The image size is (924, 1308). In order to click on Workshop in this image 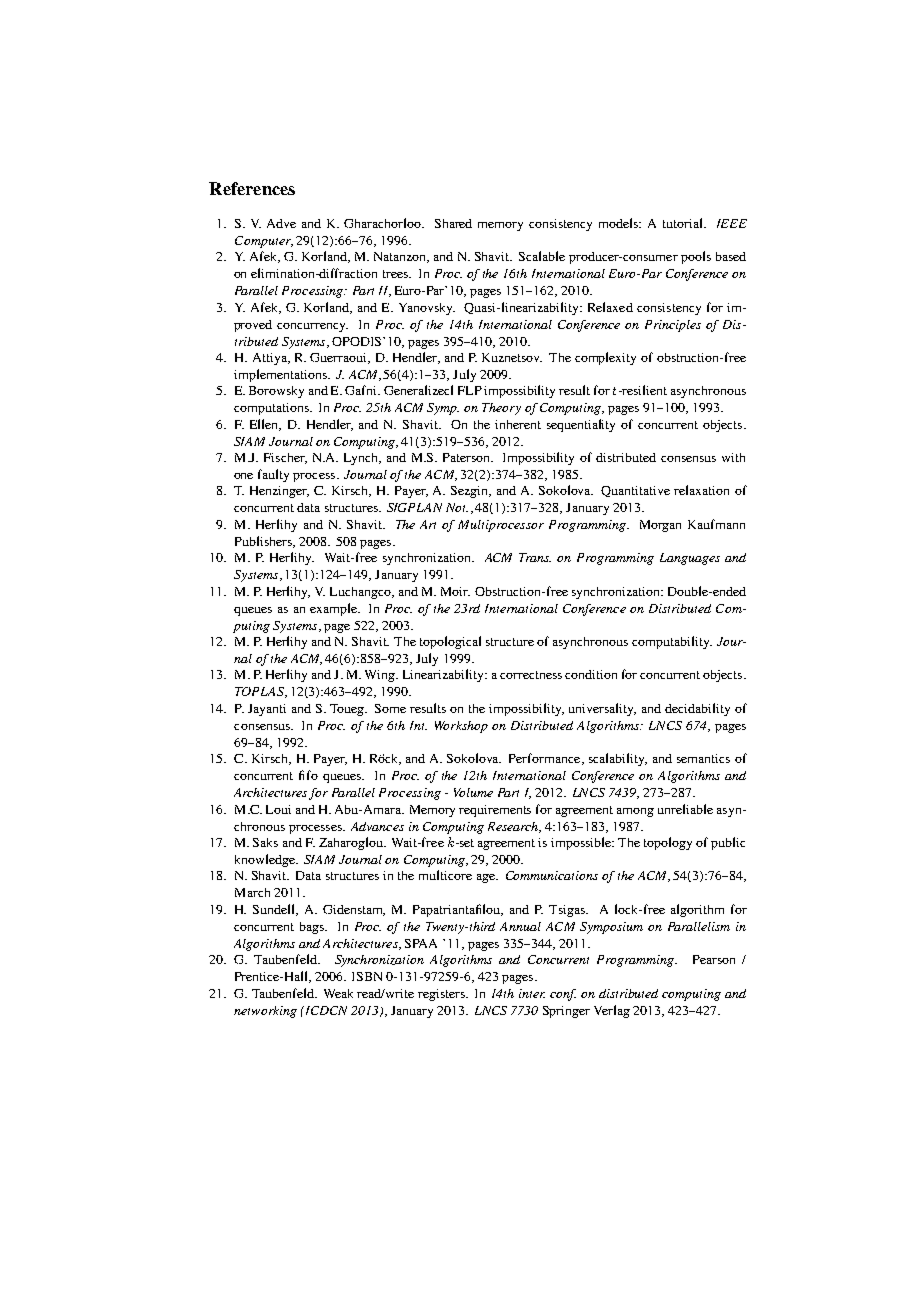, I will do `click(461, 727)`.
